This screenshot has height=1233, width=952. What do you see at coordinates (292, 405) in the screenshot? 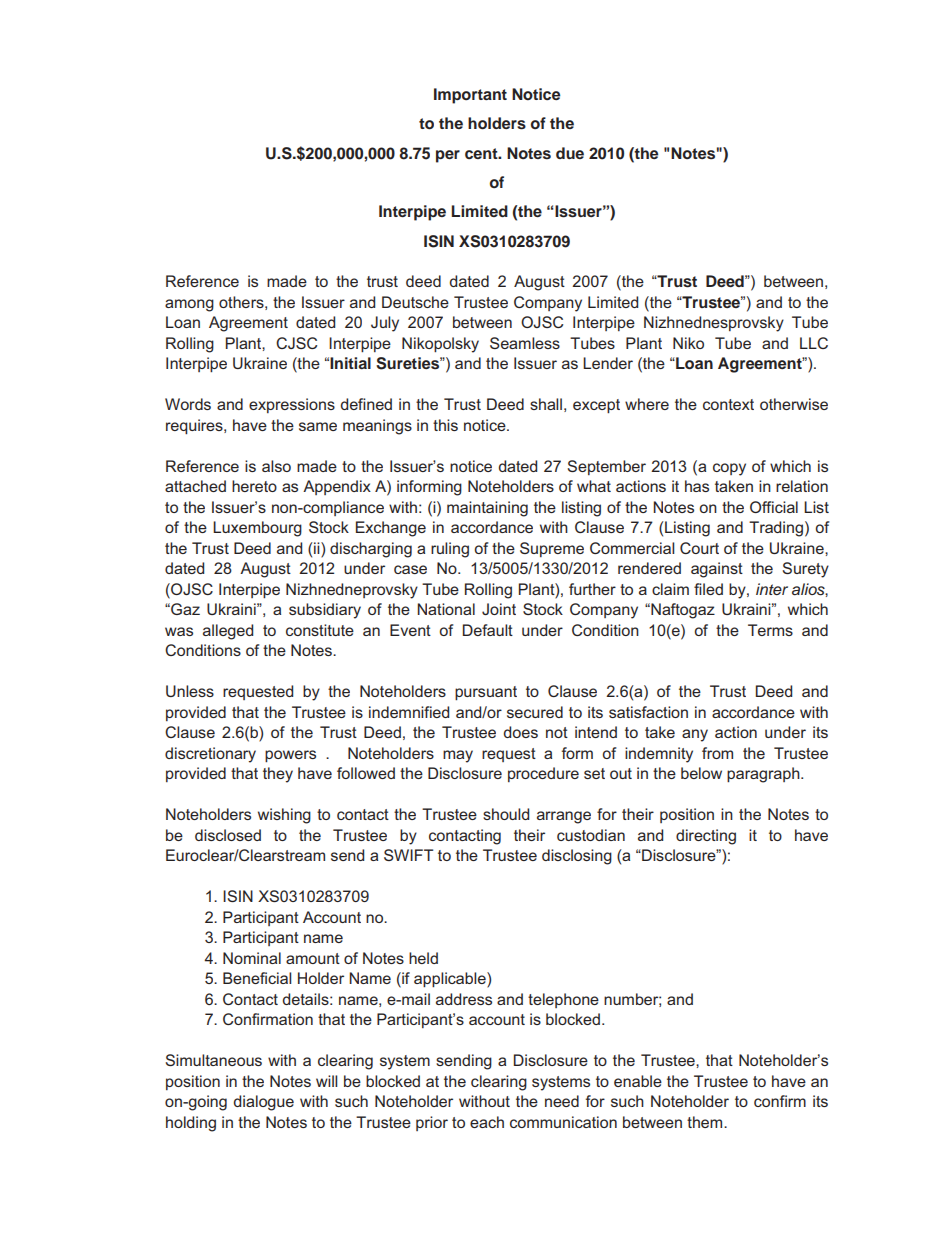
I see `expressions` at bounding box center [292, 405].
